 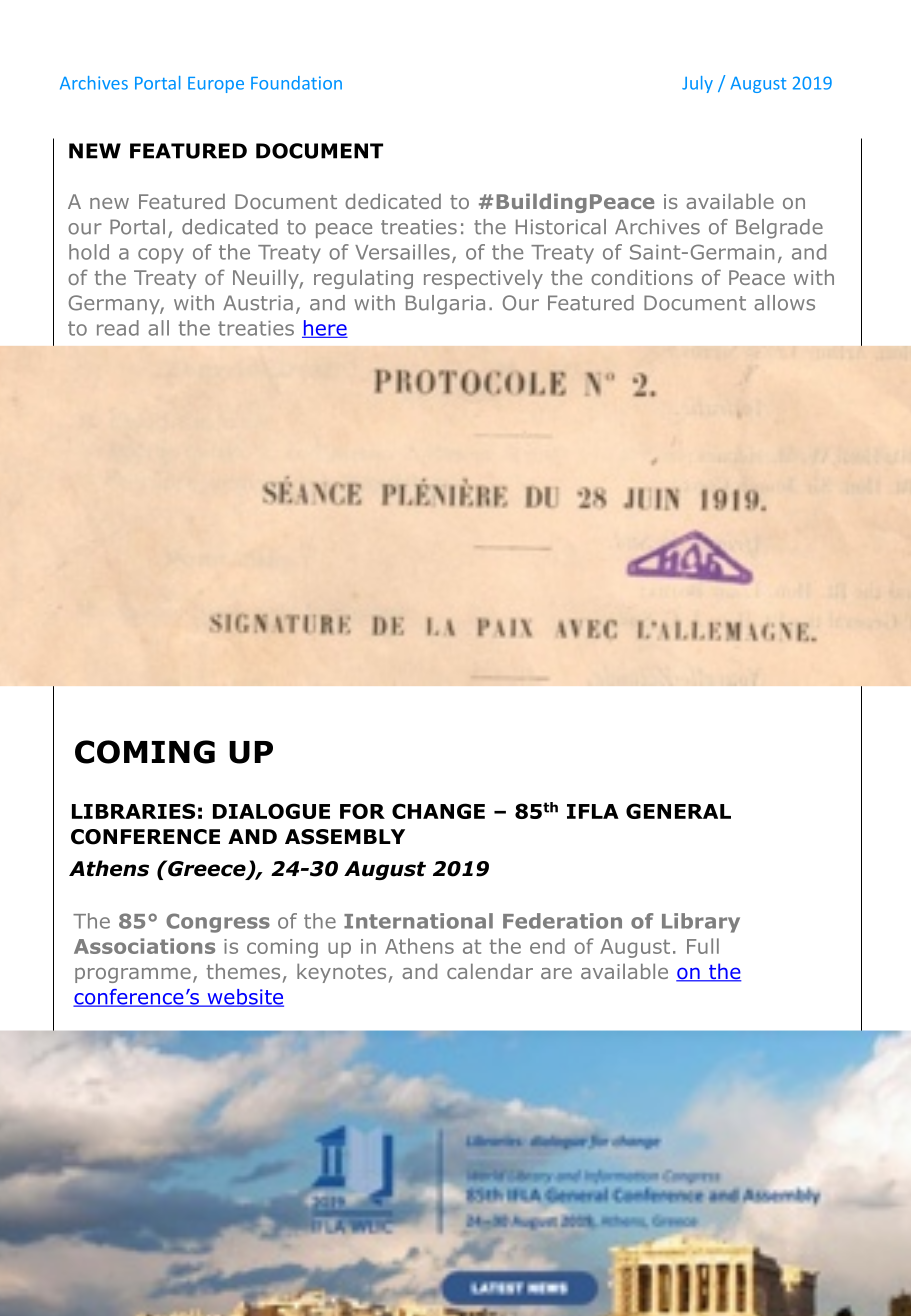 I want to click on International, so click(x=418, y=921).
